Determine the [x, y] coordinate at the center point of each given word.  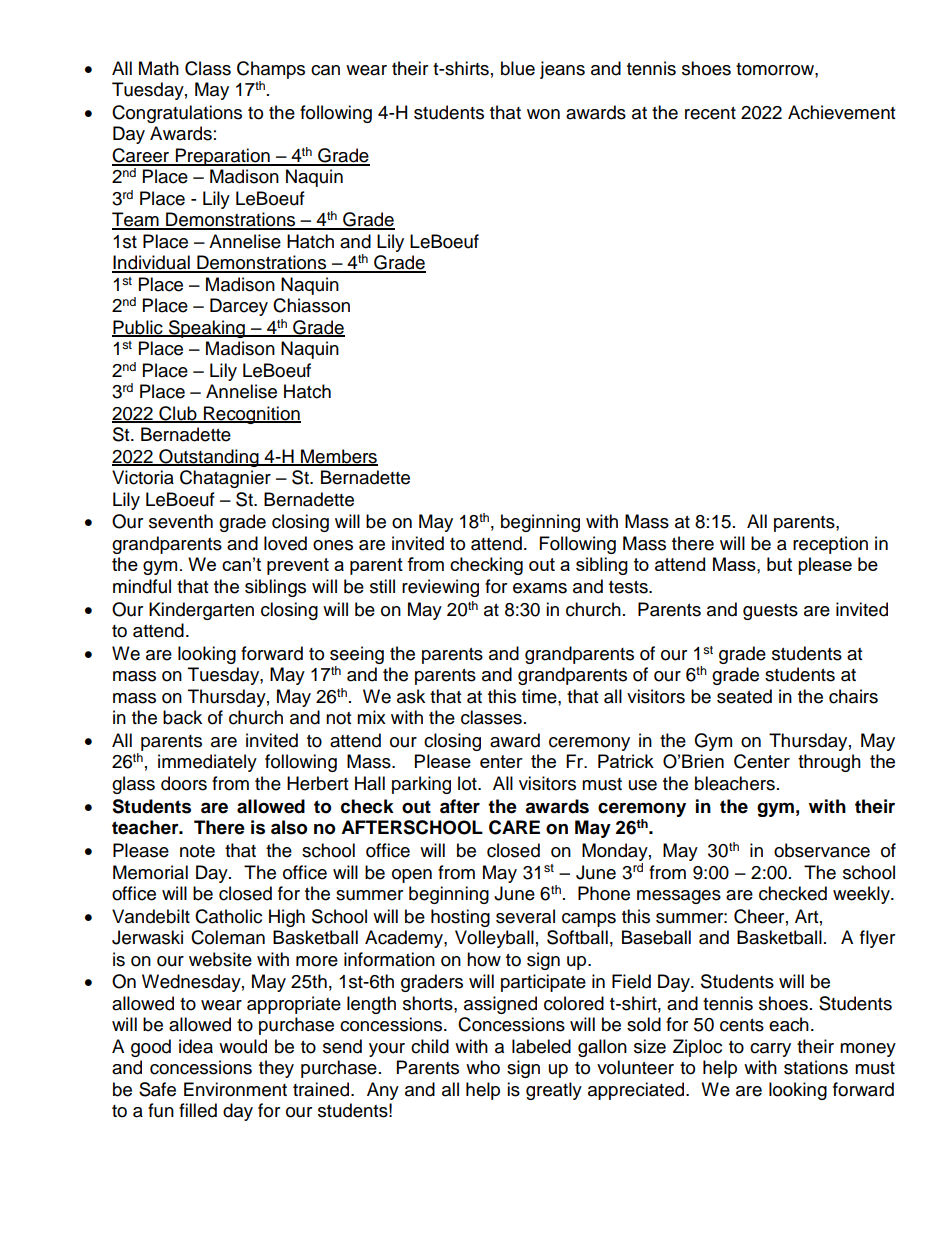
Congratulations [177, 114]
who [483, 1067]
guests [770, 612]
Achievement [841, 112]
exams [540, 588]
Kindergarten [201, 611]
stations [816, 1067]
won [543, 114]
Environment [235, 1089]
